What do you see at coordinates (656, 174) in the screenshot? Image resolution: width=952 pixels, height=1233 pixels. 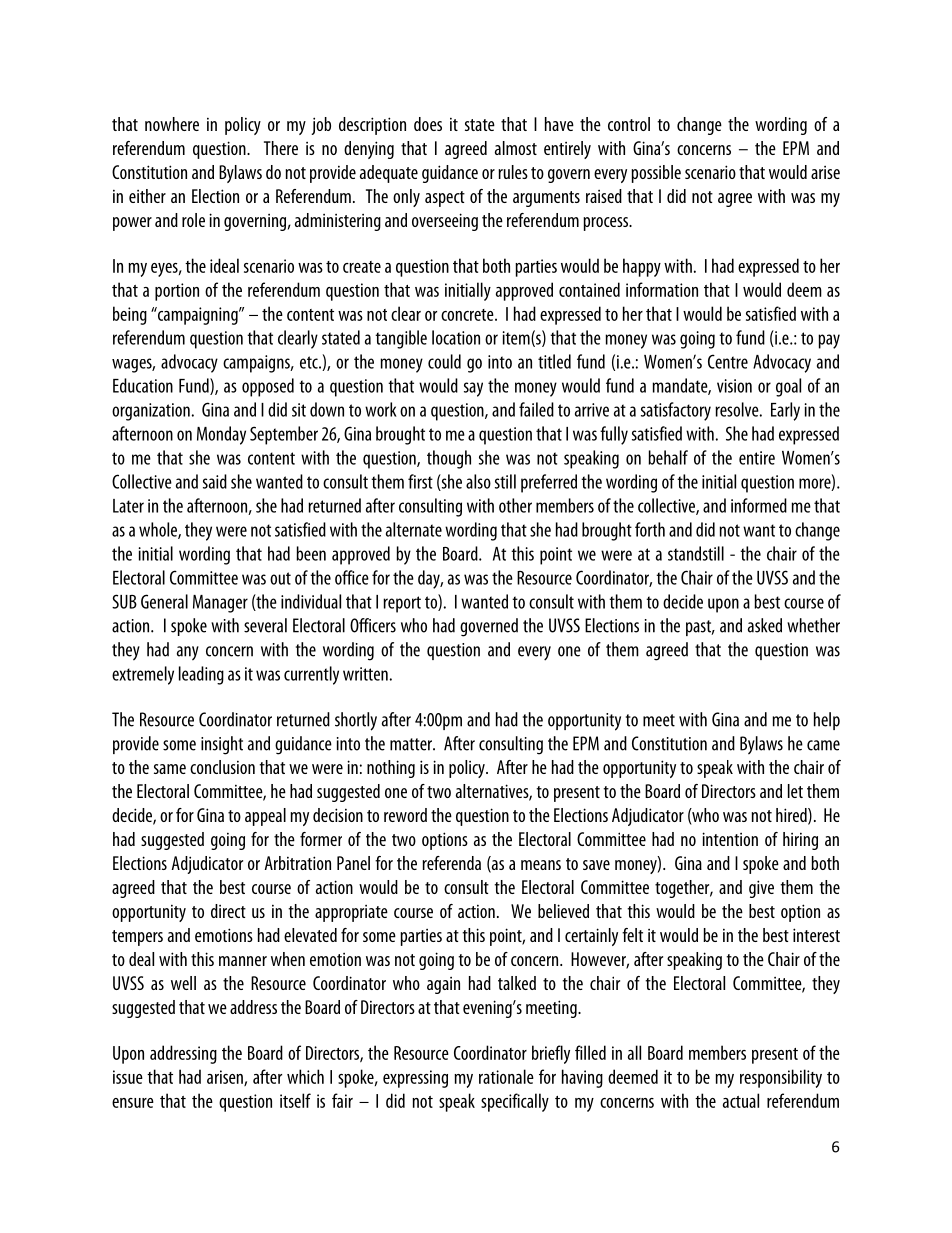 I see `possible` at bounding box center [656, 174].
